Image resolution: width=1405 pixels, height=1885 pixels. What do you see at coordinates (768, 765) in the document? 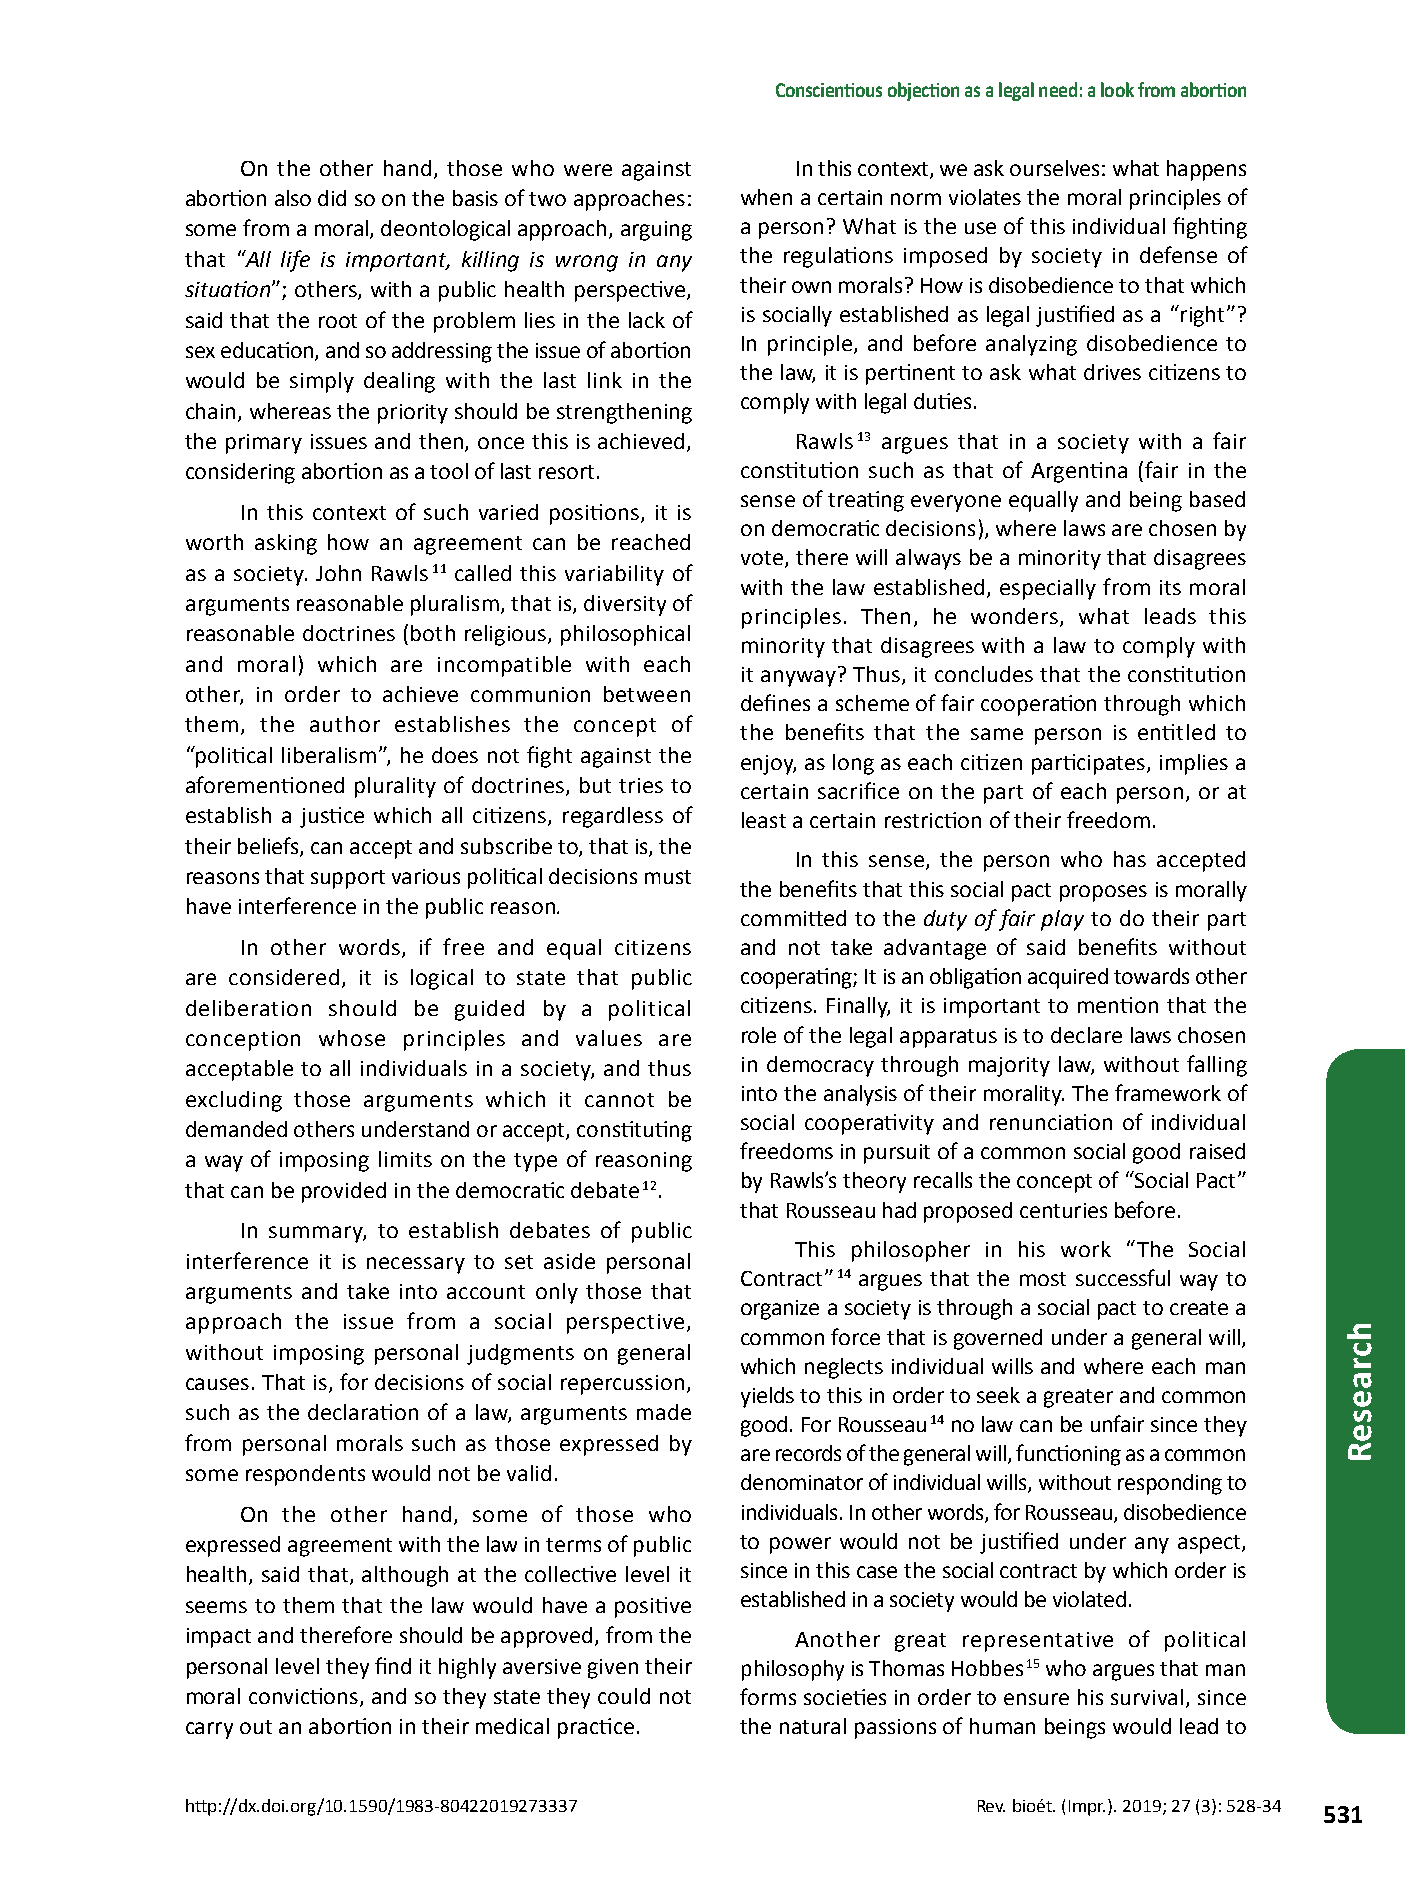
I see `enjoy` at bounding box center [768, 765].
